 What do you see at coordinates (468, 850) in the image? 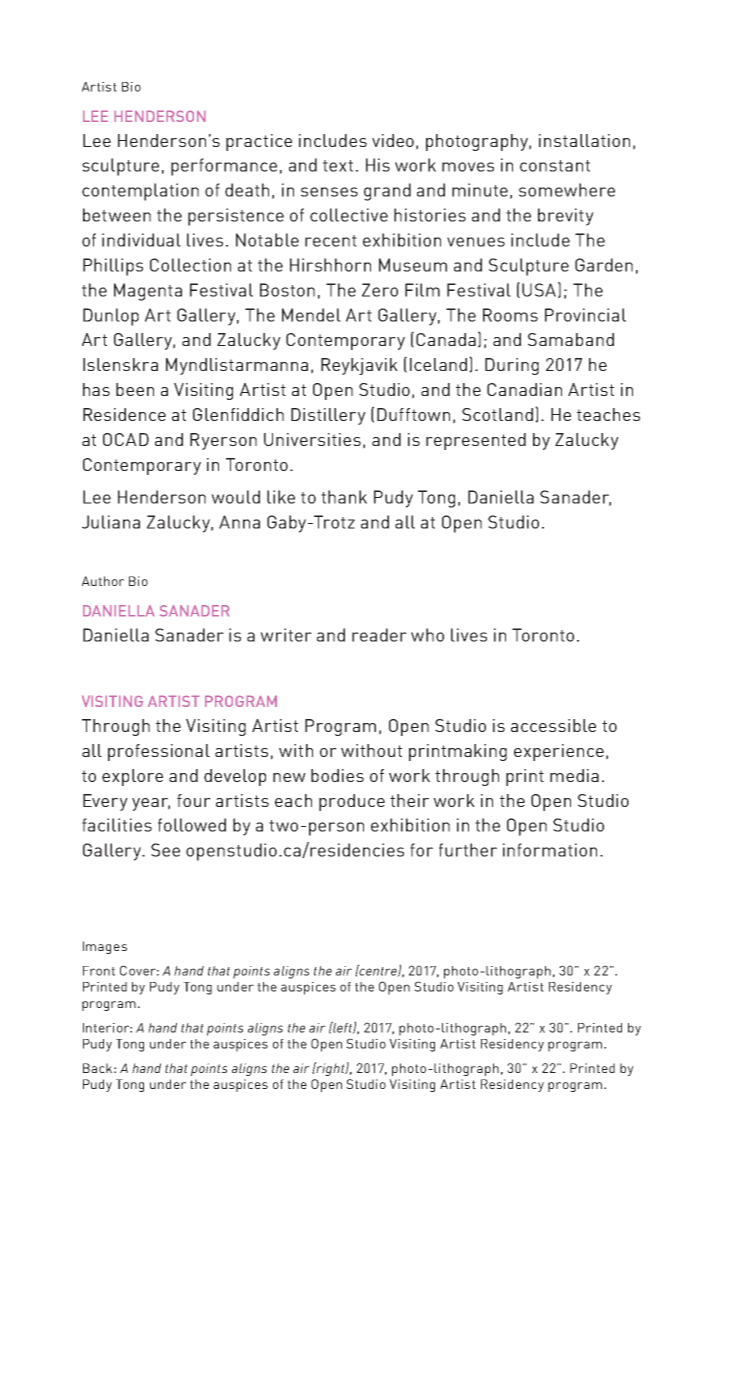
I see `further` at bounding box center [468, 850].
